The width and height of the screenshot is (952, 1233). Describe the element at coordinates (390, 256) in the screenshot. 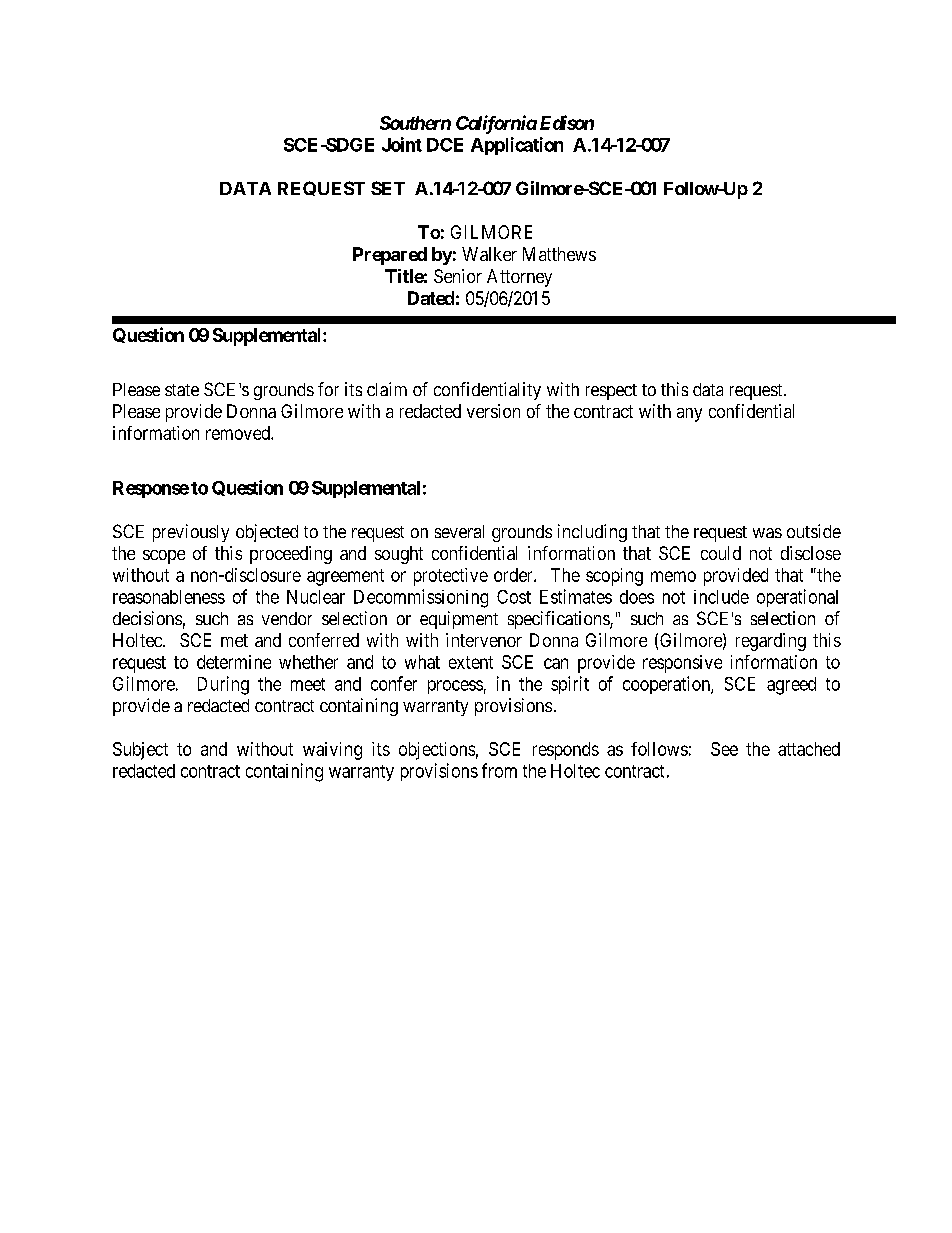

I see `Prepared` at that location.
